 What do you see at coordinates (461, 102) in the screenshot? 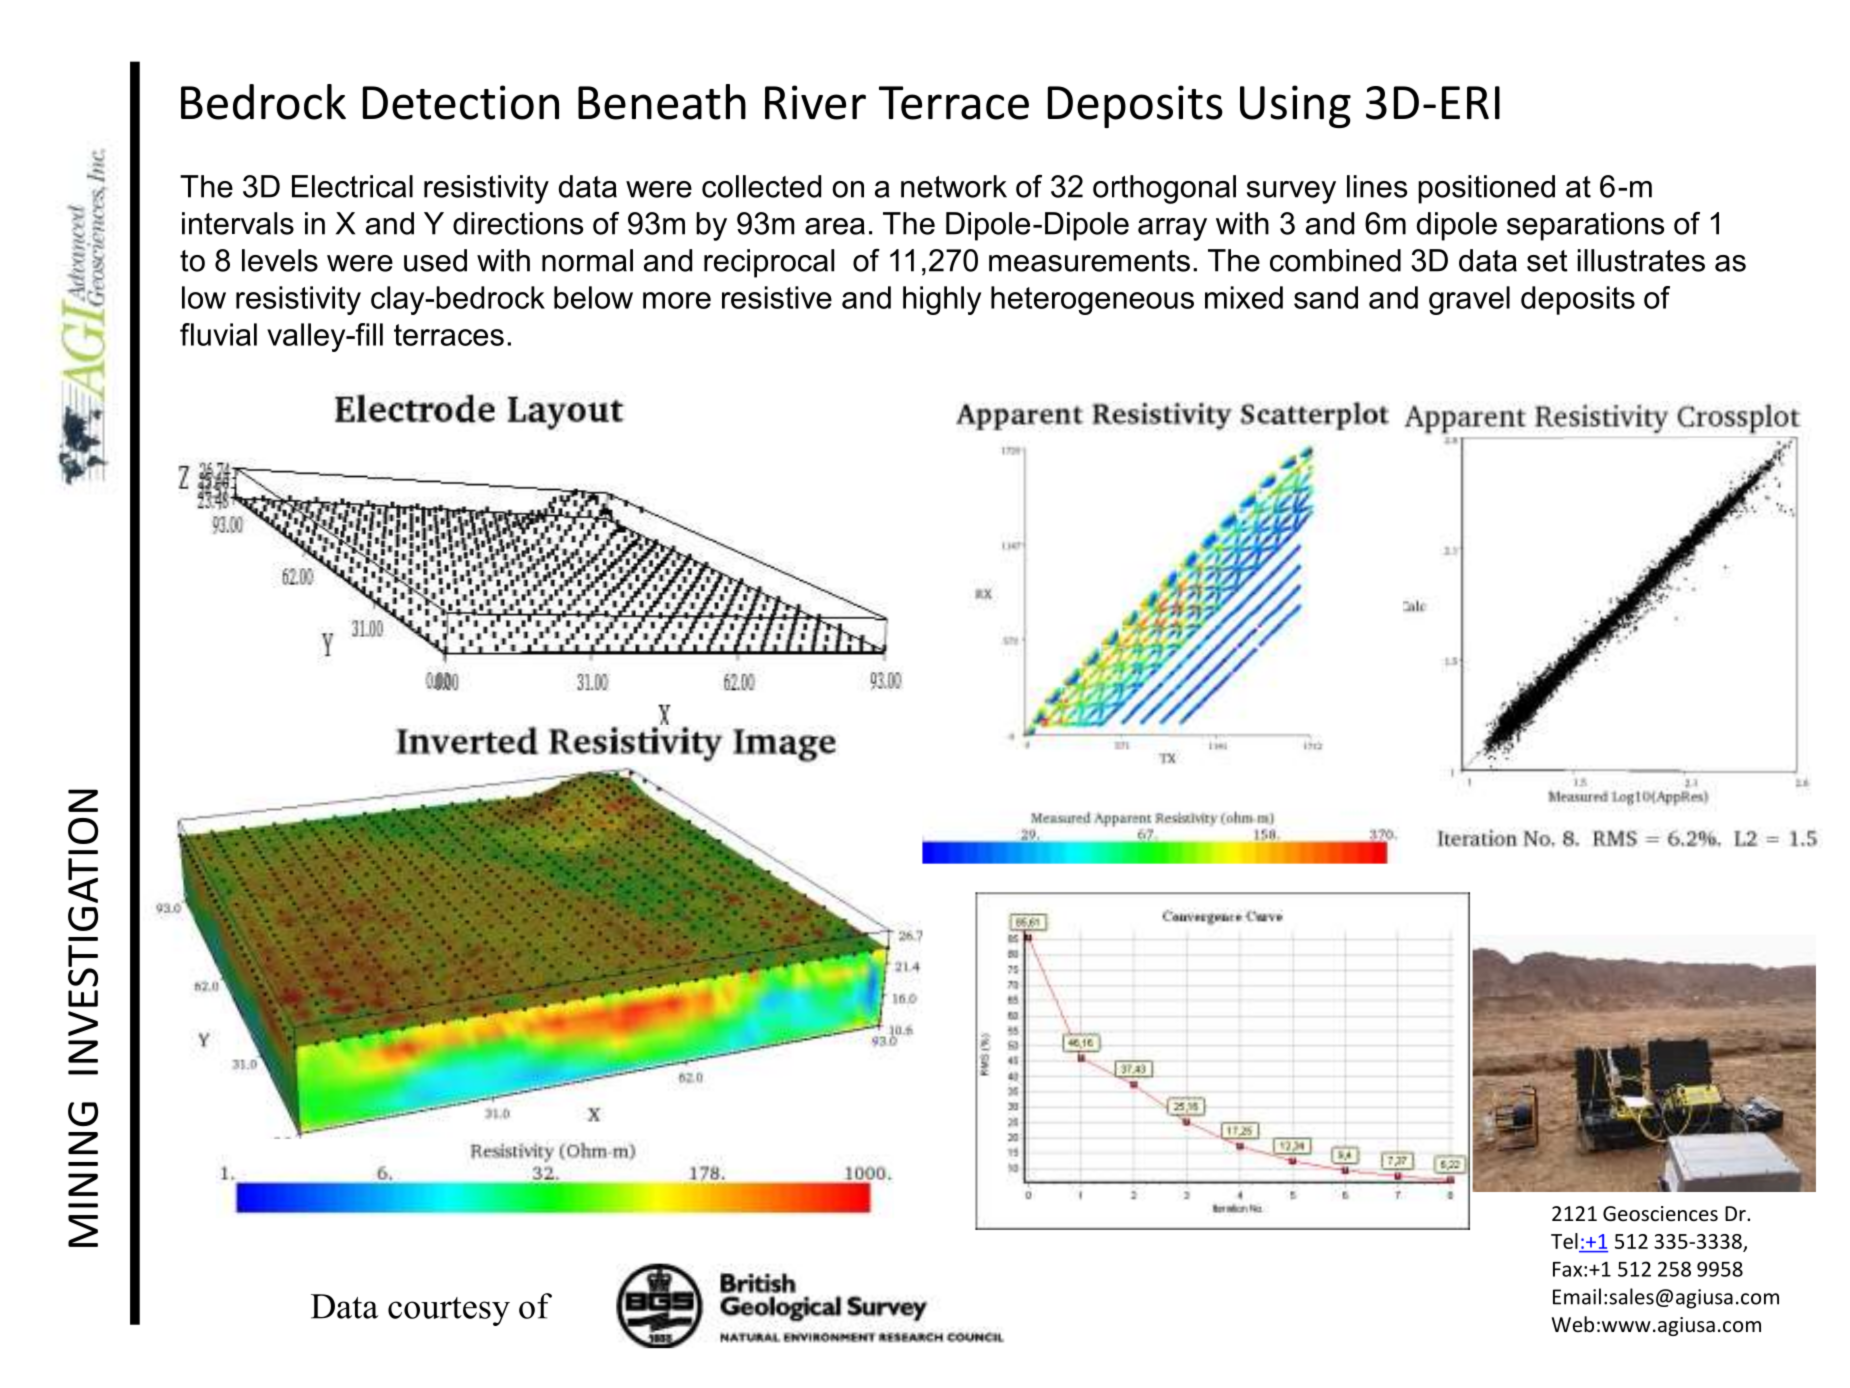
I see `Detection` at bounding box center [461, 102].
